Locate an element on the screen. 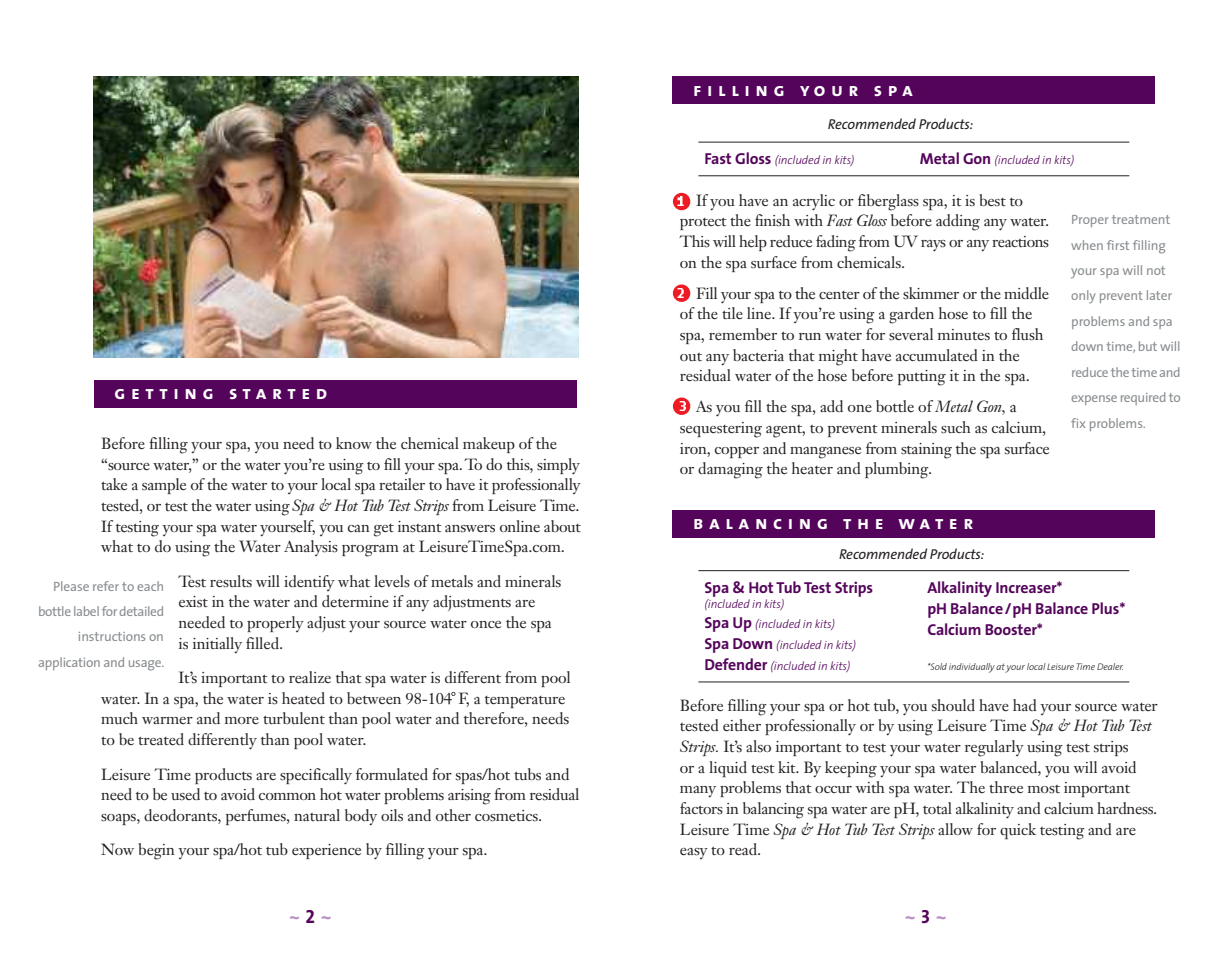  realize is located at coordinates (310, 677).
